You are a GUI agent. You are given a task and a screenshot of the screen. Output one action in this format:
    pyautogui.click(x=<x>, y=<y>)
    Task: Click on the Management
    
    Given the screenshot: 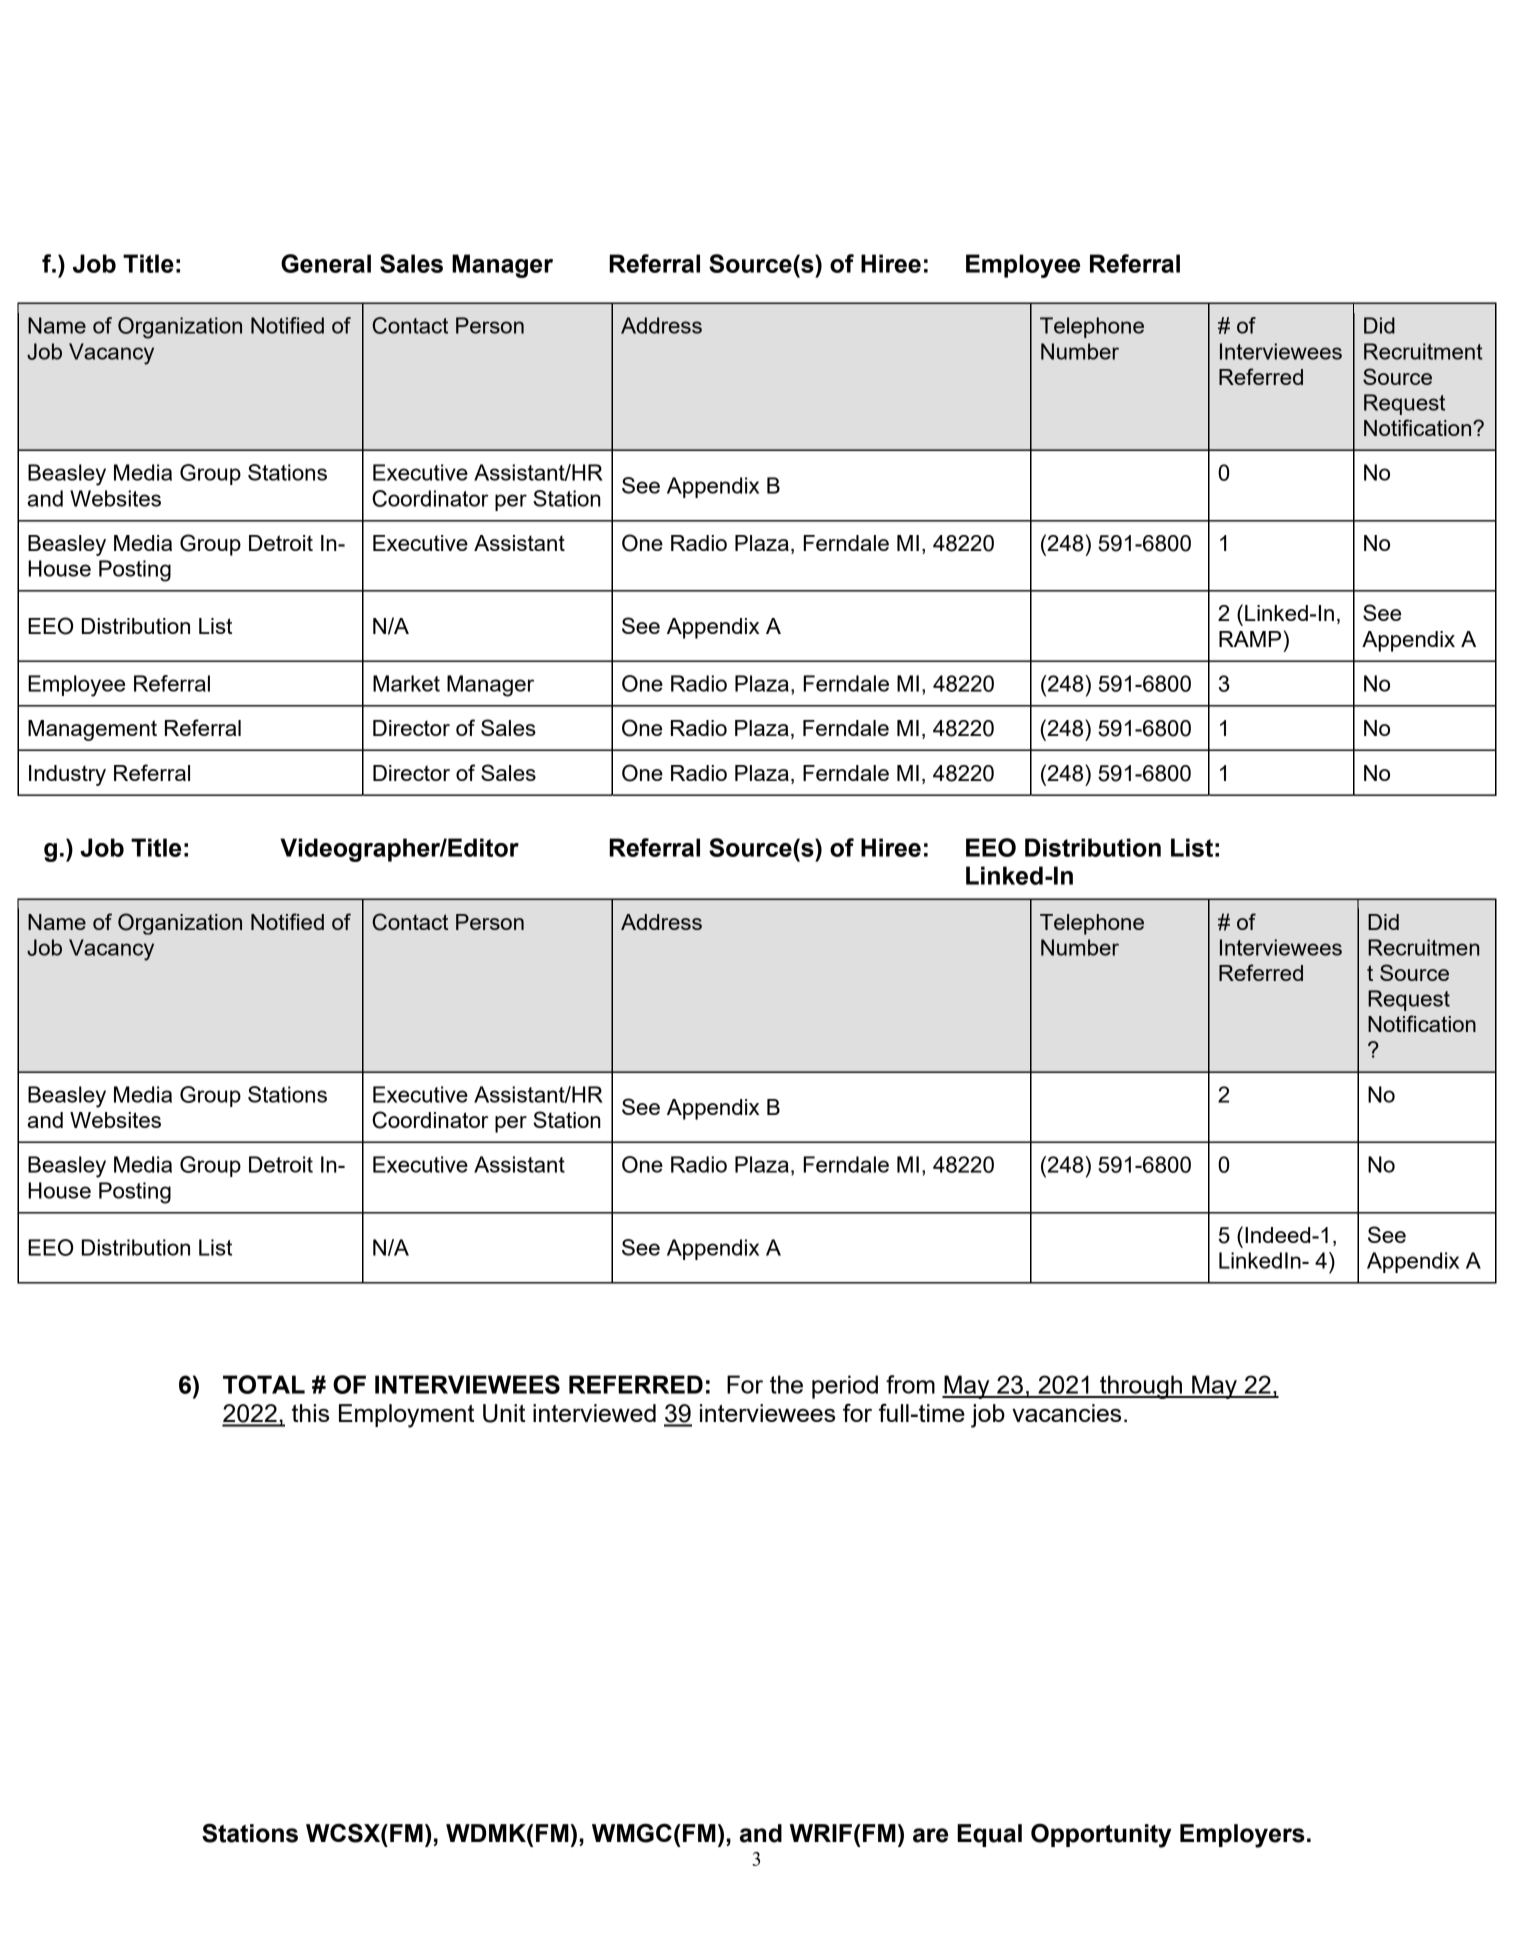 What is the action you would take?
    pyautogui.click(x=92, y=730)
